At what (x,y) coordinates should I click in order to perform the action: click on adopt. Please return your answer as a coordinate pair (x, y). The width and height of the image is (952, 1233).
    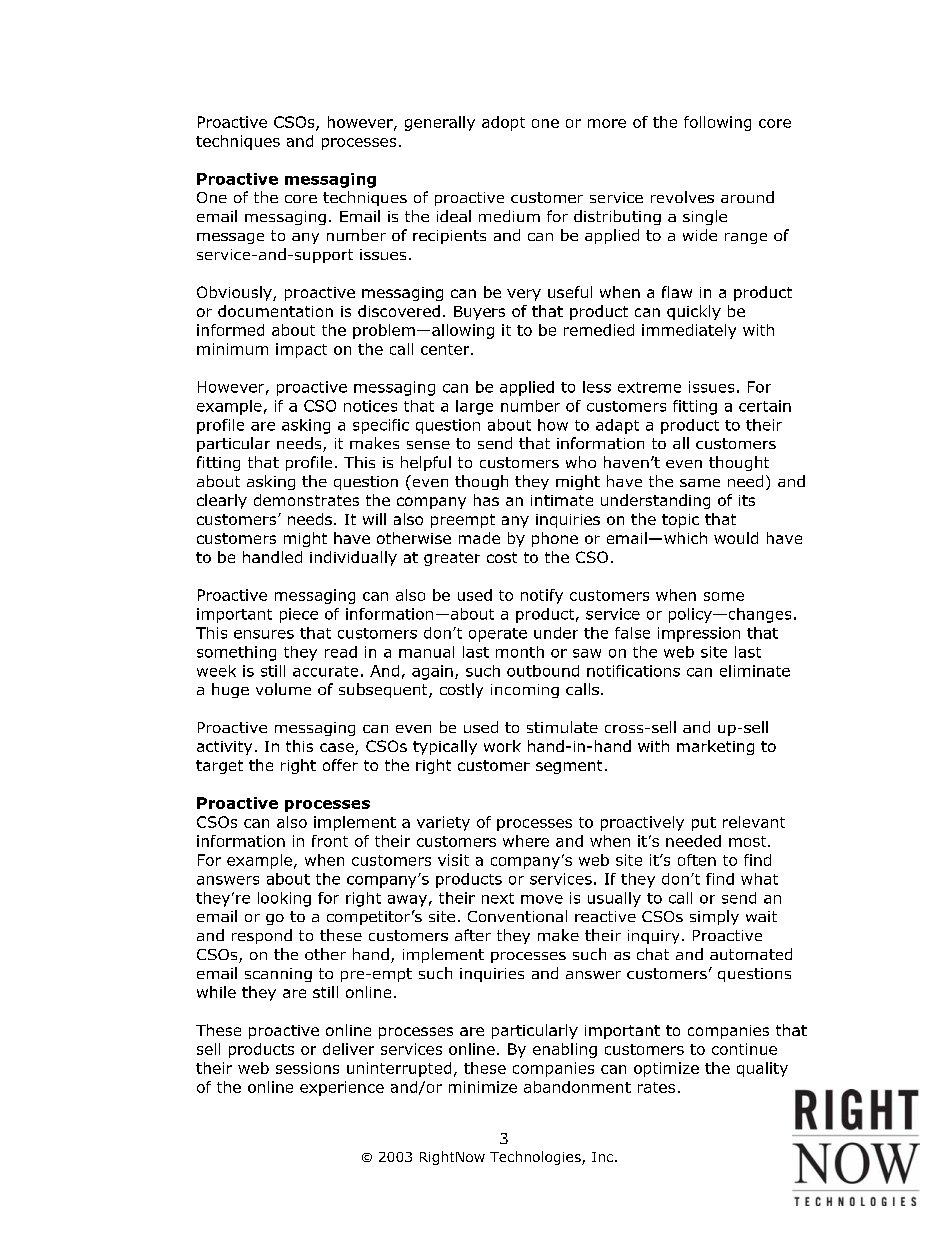
    Looking at the image, I should click on (503, 123).
